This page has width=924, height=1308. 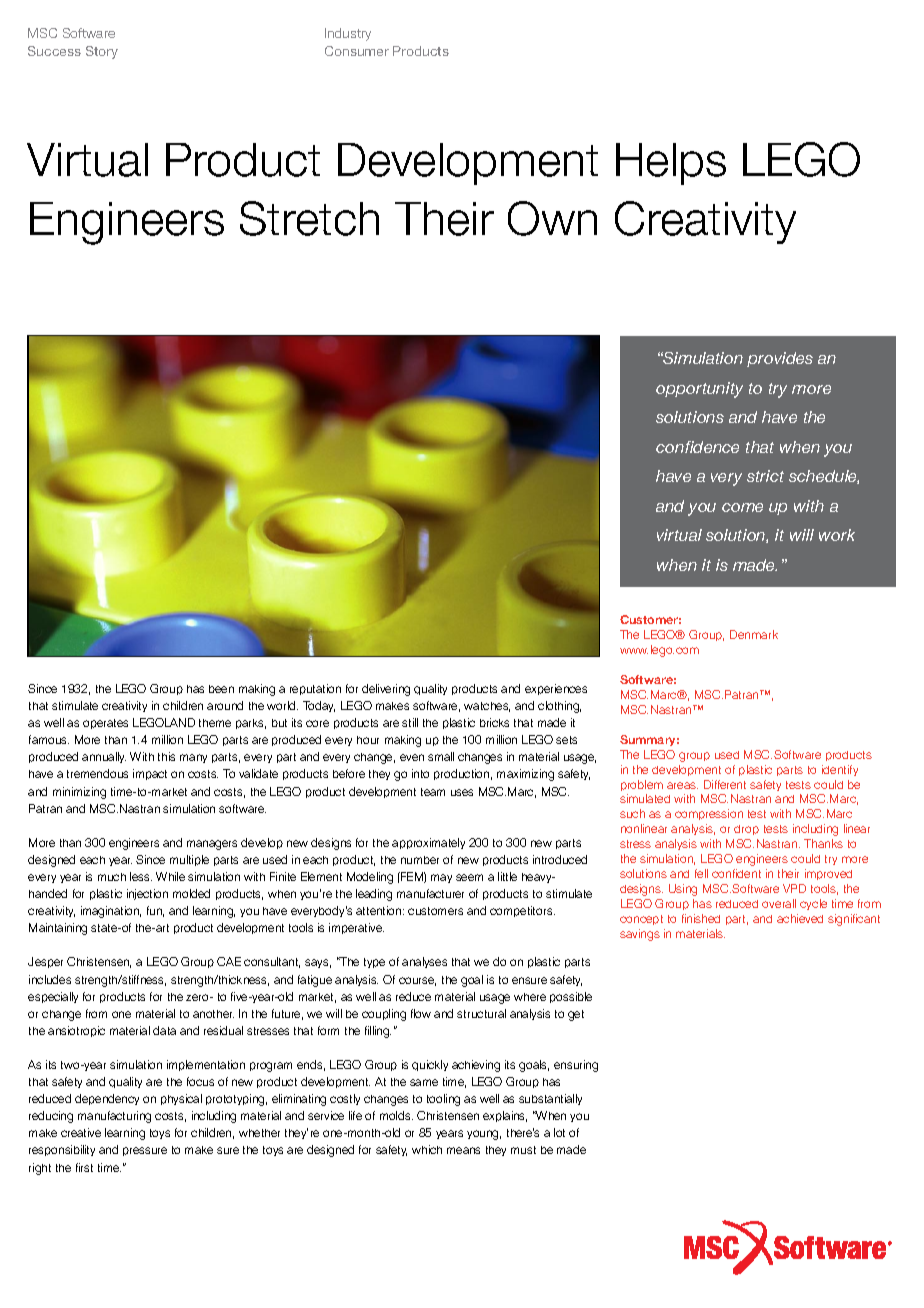 What do you see at coordinates (780, 359) in the page?
I see `provides` at bounding box center [780, 359].
